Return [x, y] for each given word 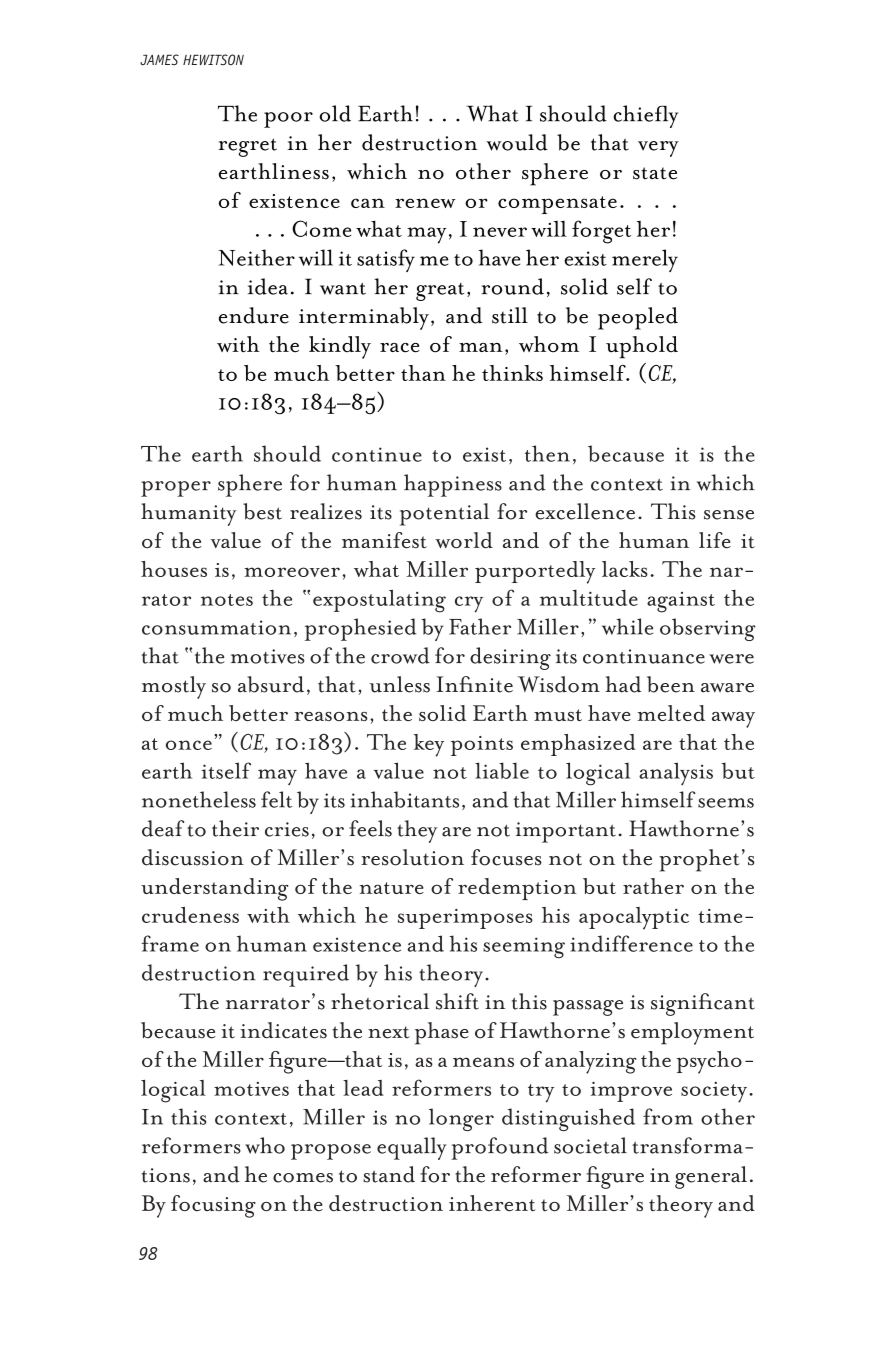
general [711, 1177]
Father [480, 626]
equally [412, 1148]
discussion [193, 857]
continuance [644, 656]
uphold [642, 347]
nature [392, 888]
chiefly [645, 116]
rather [653, 886]
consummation [216, 627]
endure [254, 315]
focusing [213, 1206]
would [517, 142]
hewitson [213, 59]
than [423, 373]
